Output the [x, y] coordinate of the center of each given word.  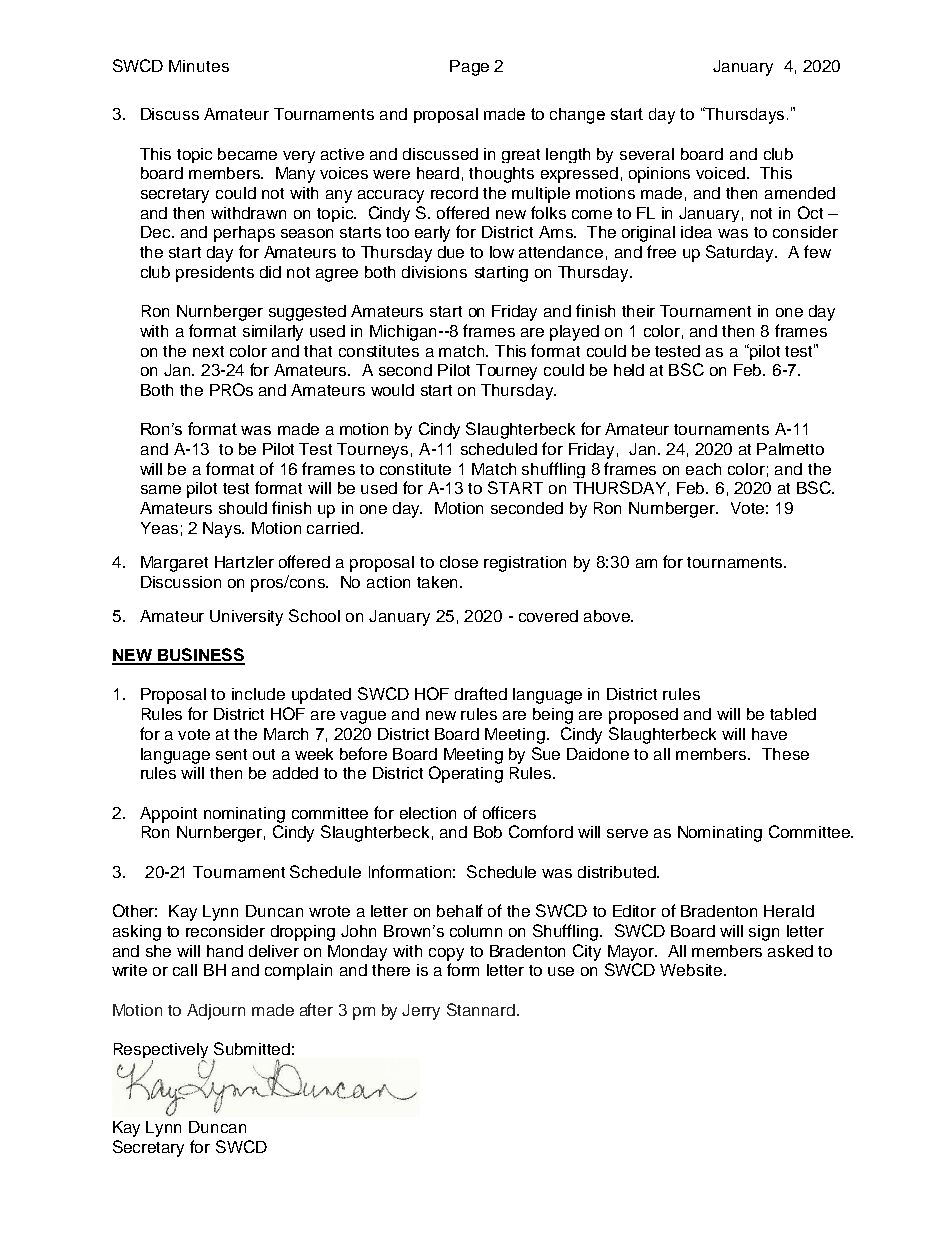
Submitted [252, 1048]
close [459, 562]
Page [469, 68]
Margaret [174, 564]
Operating [466, 774]
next [208, 351]
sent [231, 754]
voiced [720, 173]
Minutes [199, 66]
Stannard [481, 1009]
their [638, 311]
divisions [434, 272]
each [703, 469]
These [785, 754]
